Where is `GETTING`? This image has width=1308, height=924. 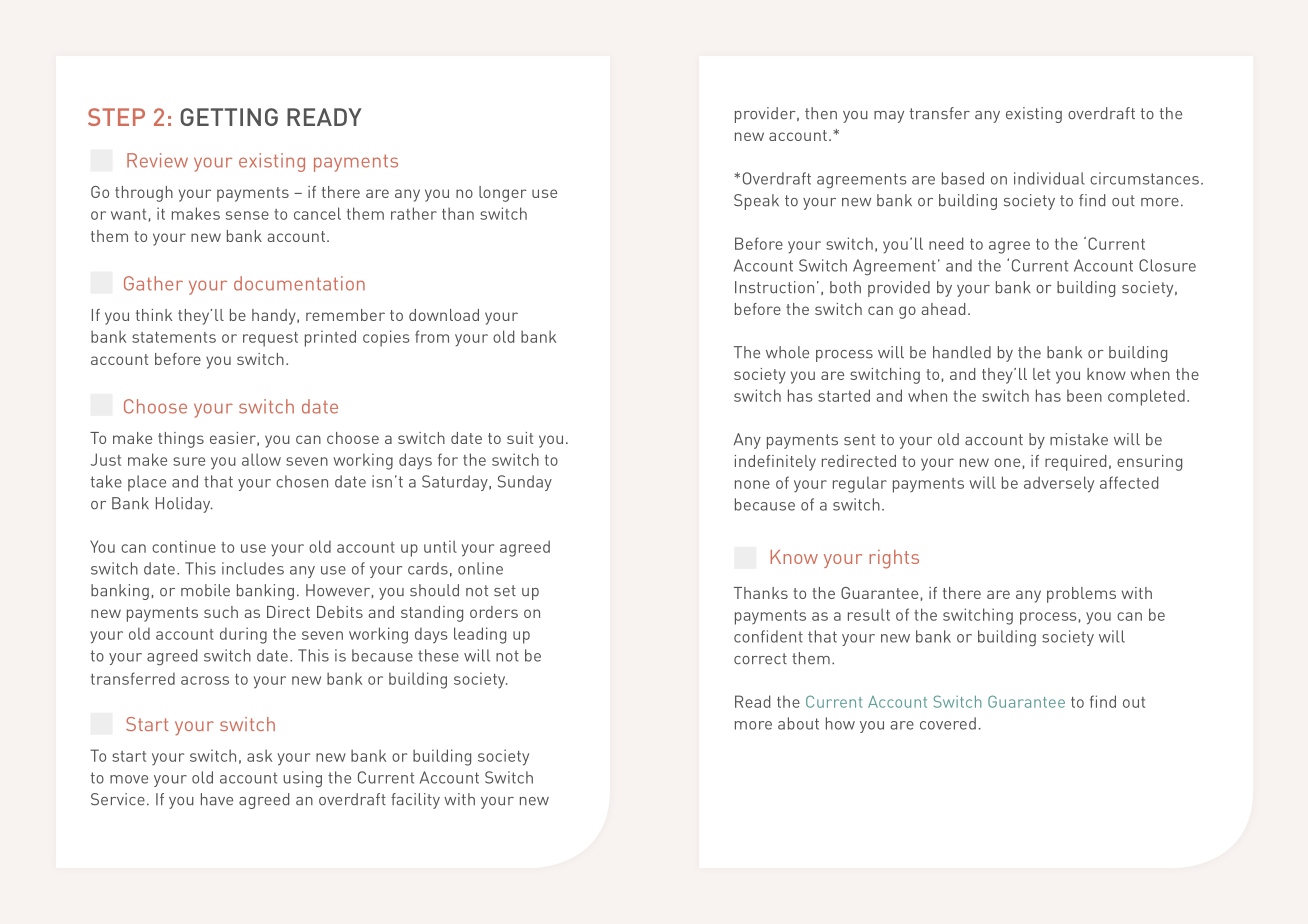
GETTING is located at coordinates (229, 117).
